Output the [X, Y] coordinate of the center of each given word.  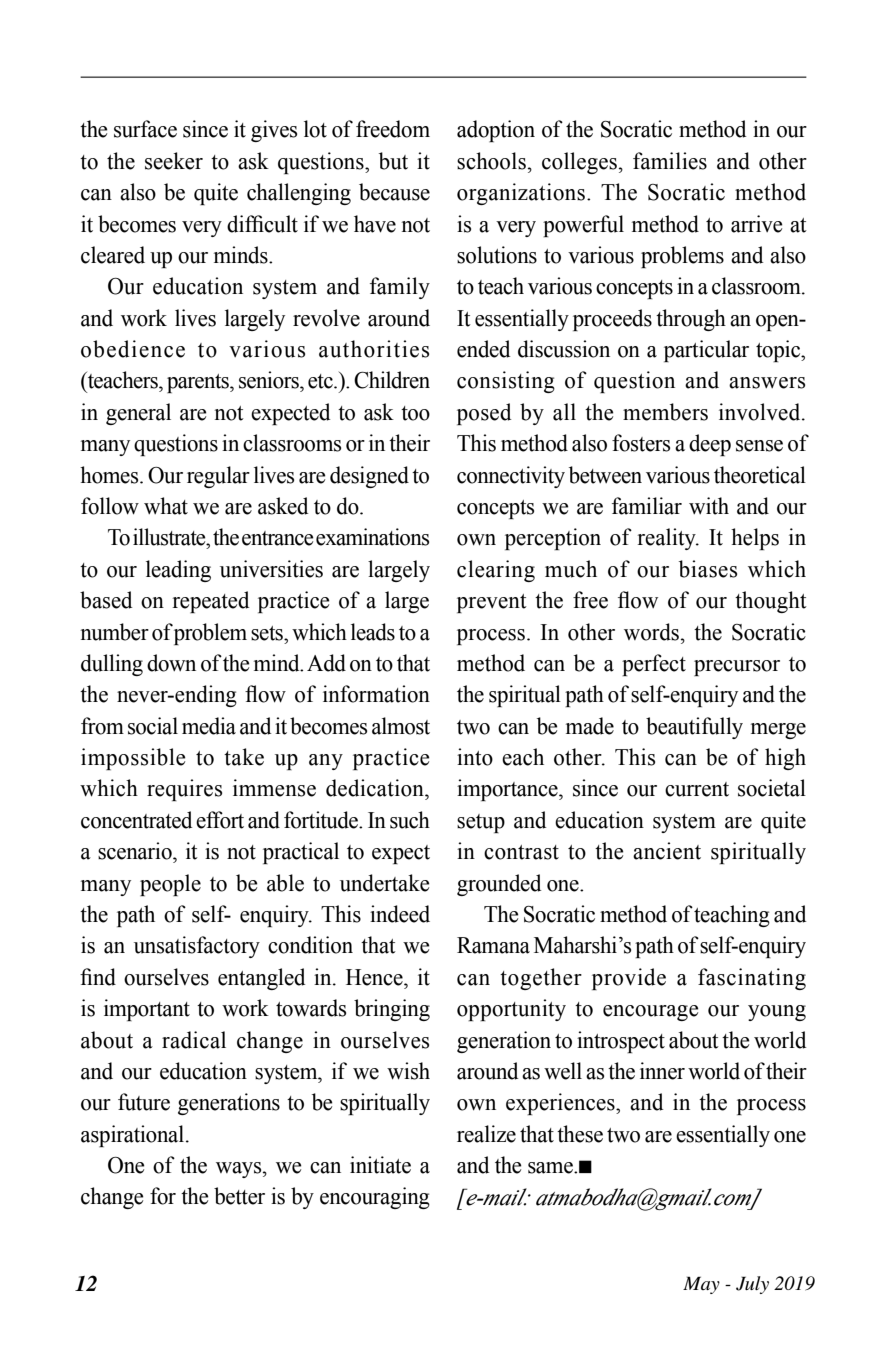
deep [710, 445]
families [670, 161]
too [415, 413]
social [153, 726]
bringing [392, 1010]
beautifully [694, 728]
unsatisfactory [197, 947]
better [239, 1196]
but [393, 161]
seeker [174, 161]
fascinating [752, 979]
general [138, 414]
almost [401, 726]
